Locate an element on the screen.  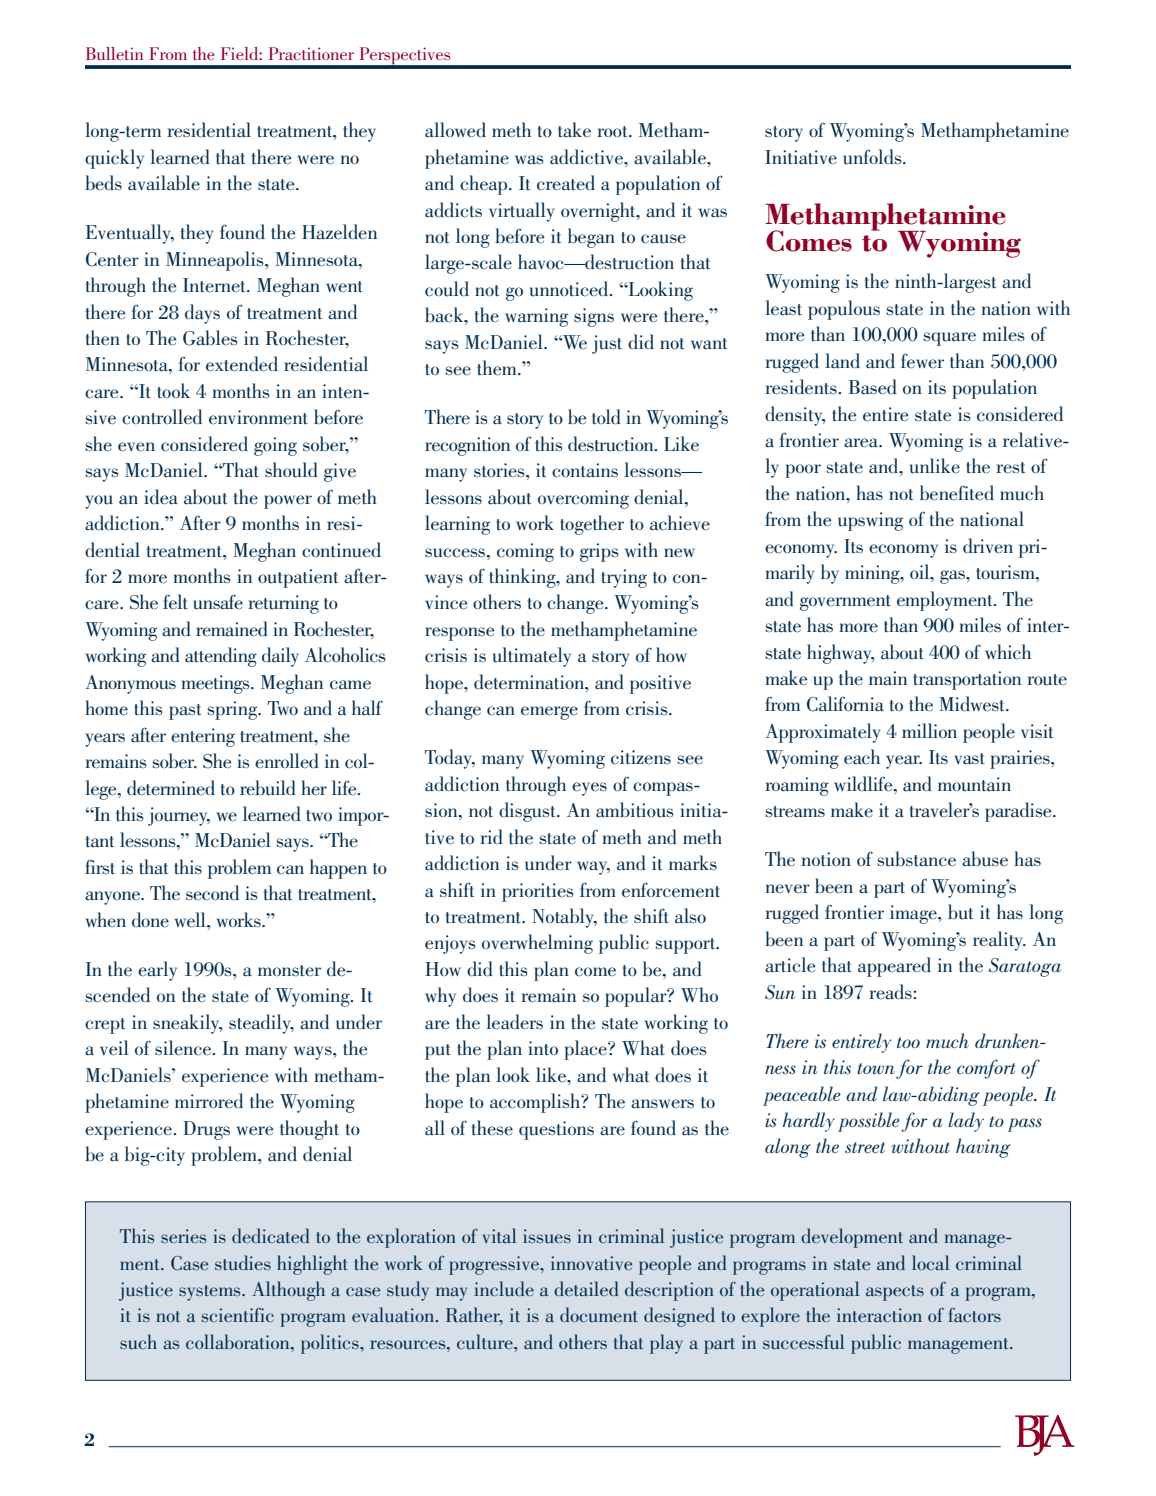
take is located at coordinates (574, 130).
